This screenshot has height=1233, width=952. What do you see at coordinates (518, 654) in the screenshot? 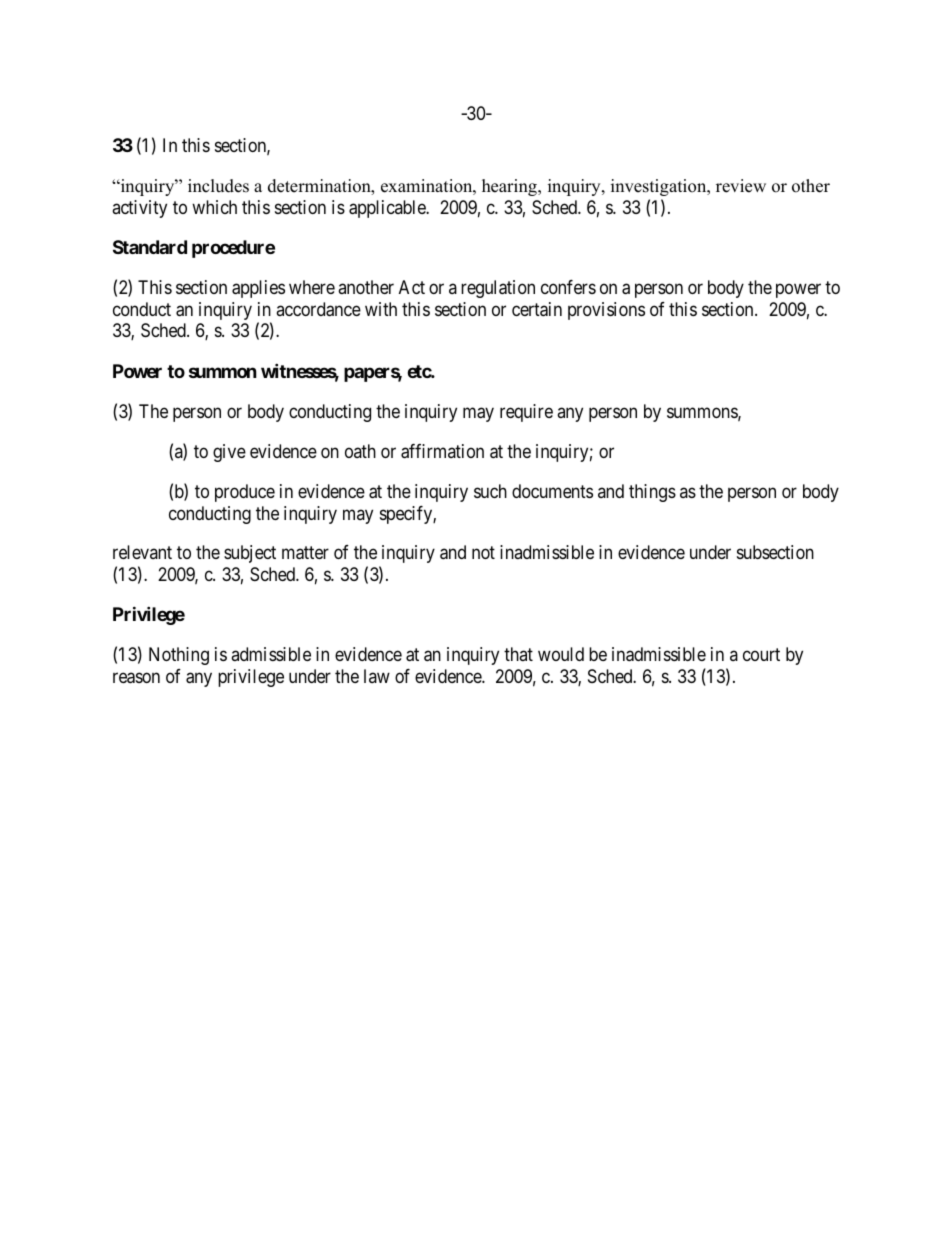
I see `that` at bounding box center [518, 654].
